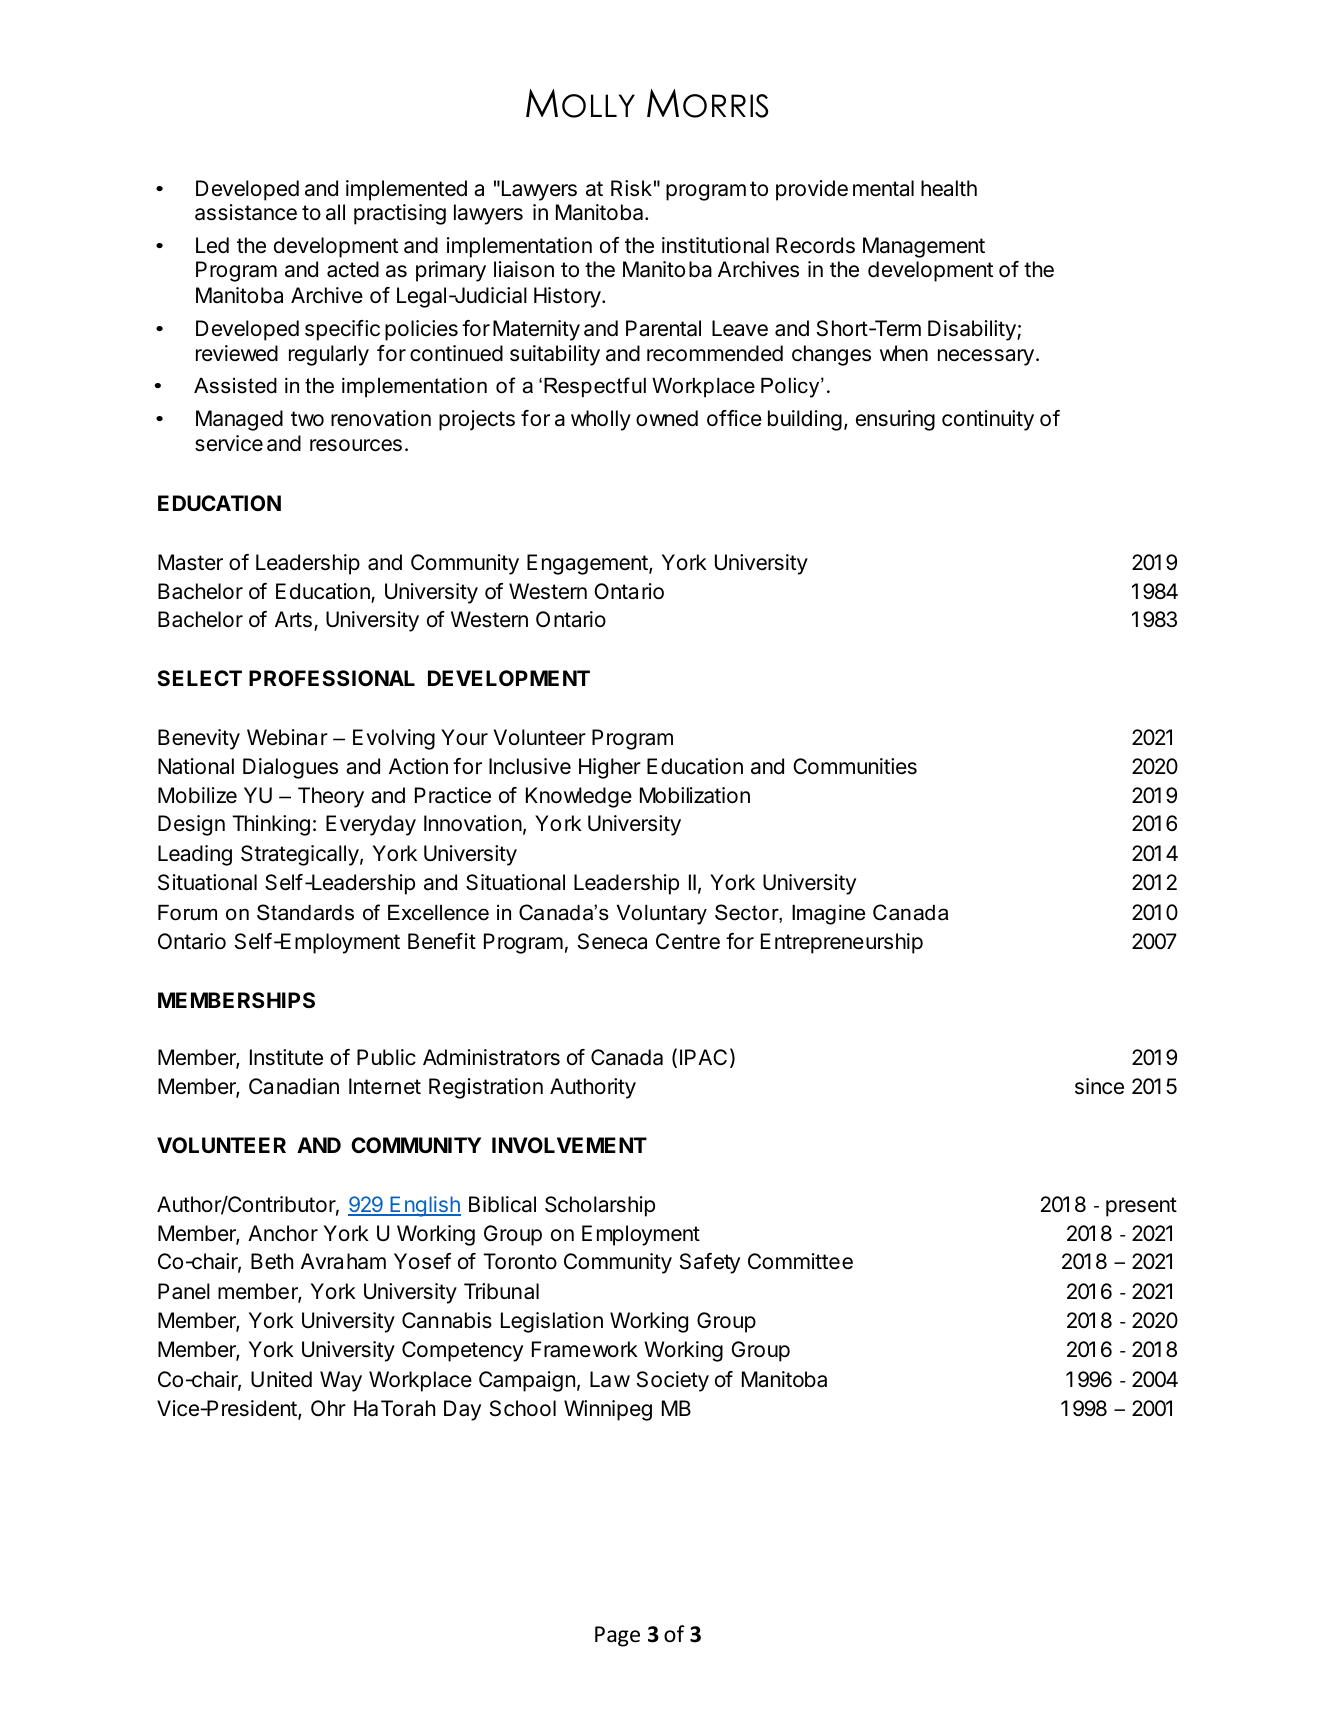 The height and width of the page is (1724, 1332). Describe the element at coordinates (600, 1206) in the page. I see `Scholarship` at that location.
